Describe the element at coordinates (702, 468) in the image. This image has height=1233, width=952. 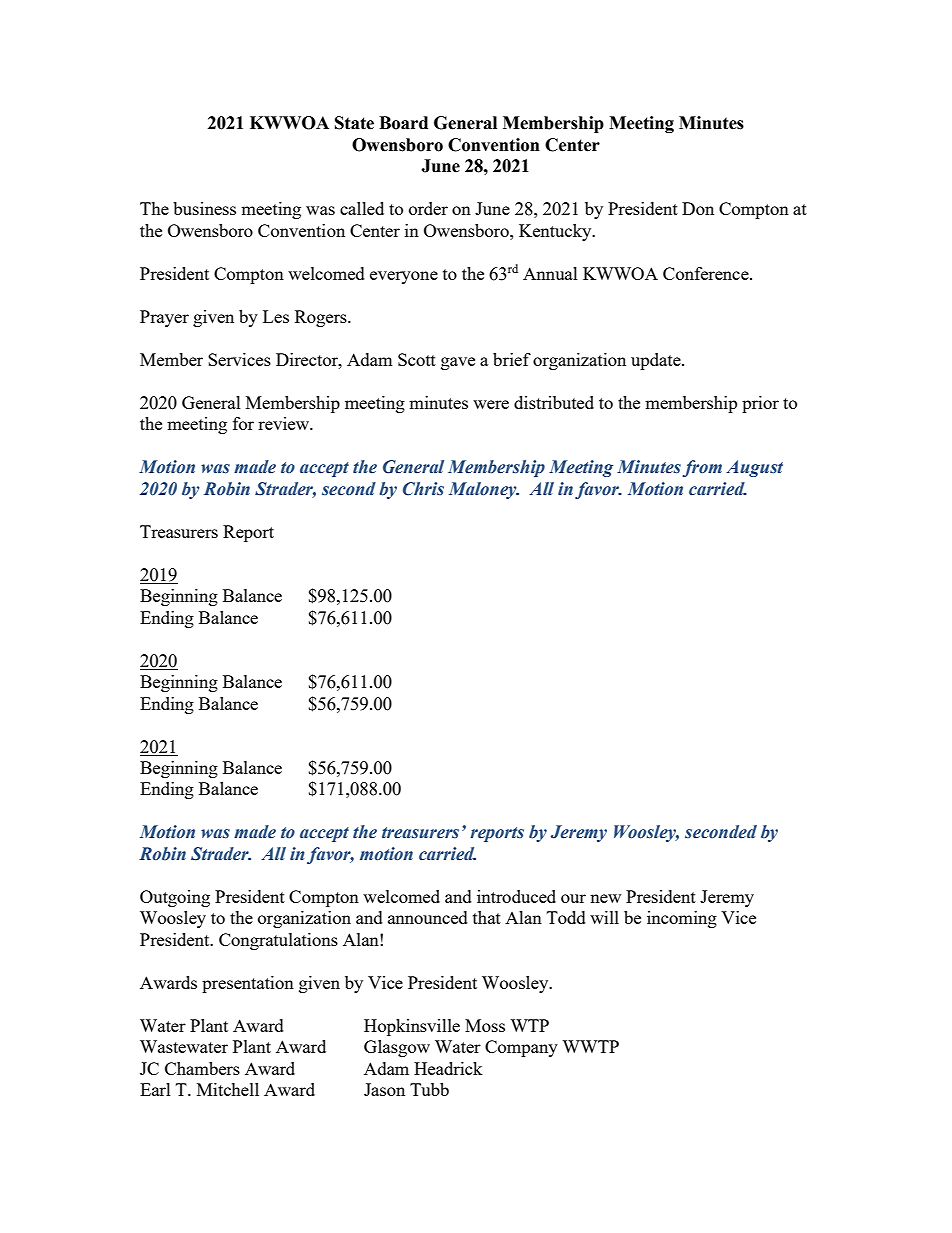
I see `from` at that location.
